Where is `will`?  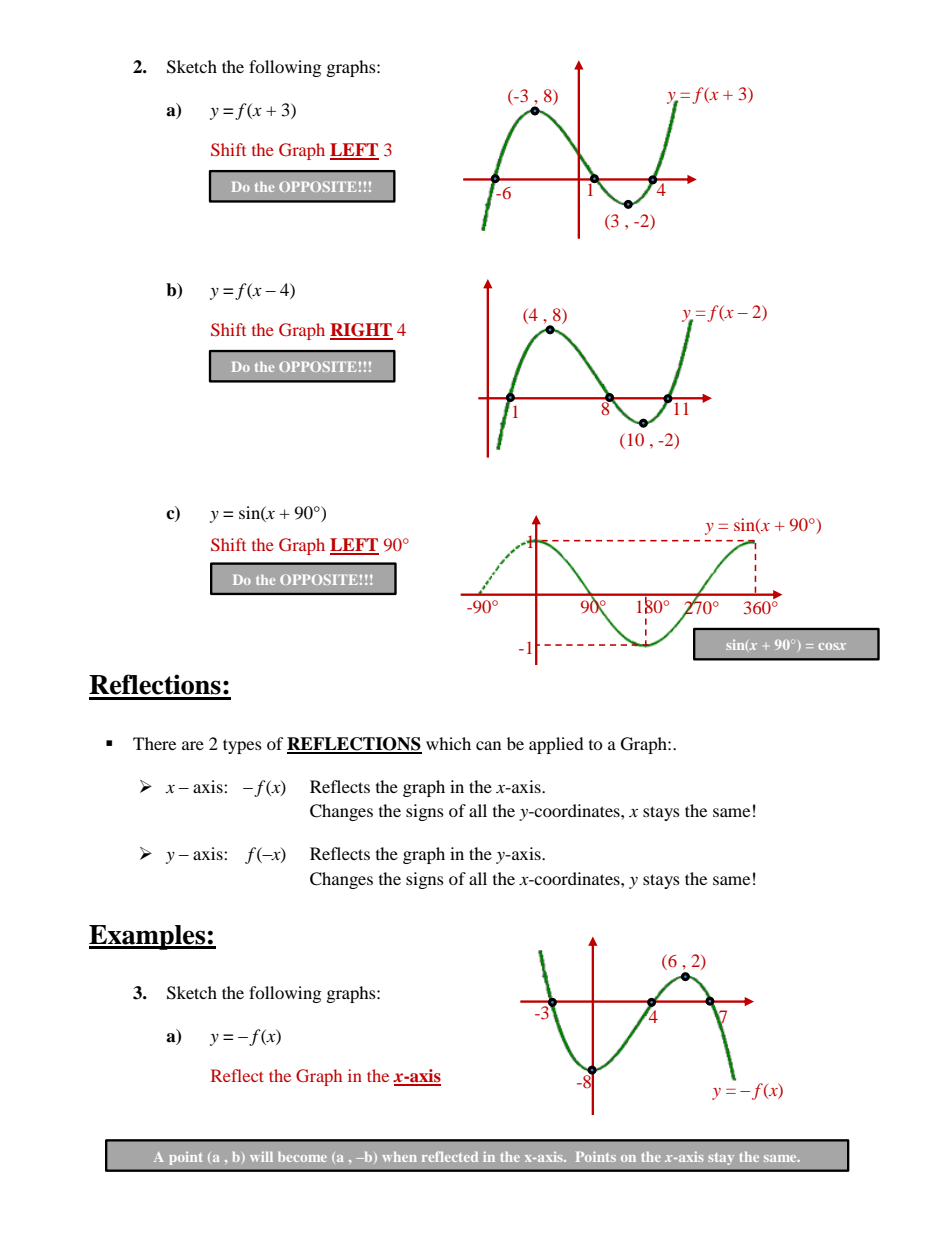 will is located at coordinates (261, 1156).
